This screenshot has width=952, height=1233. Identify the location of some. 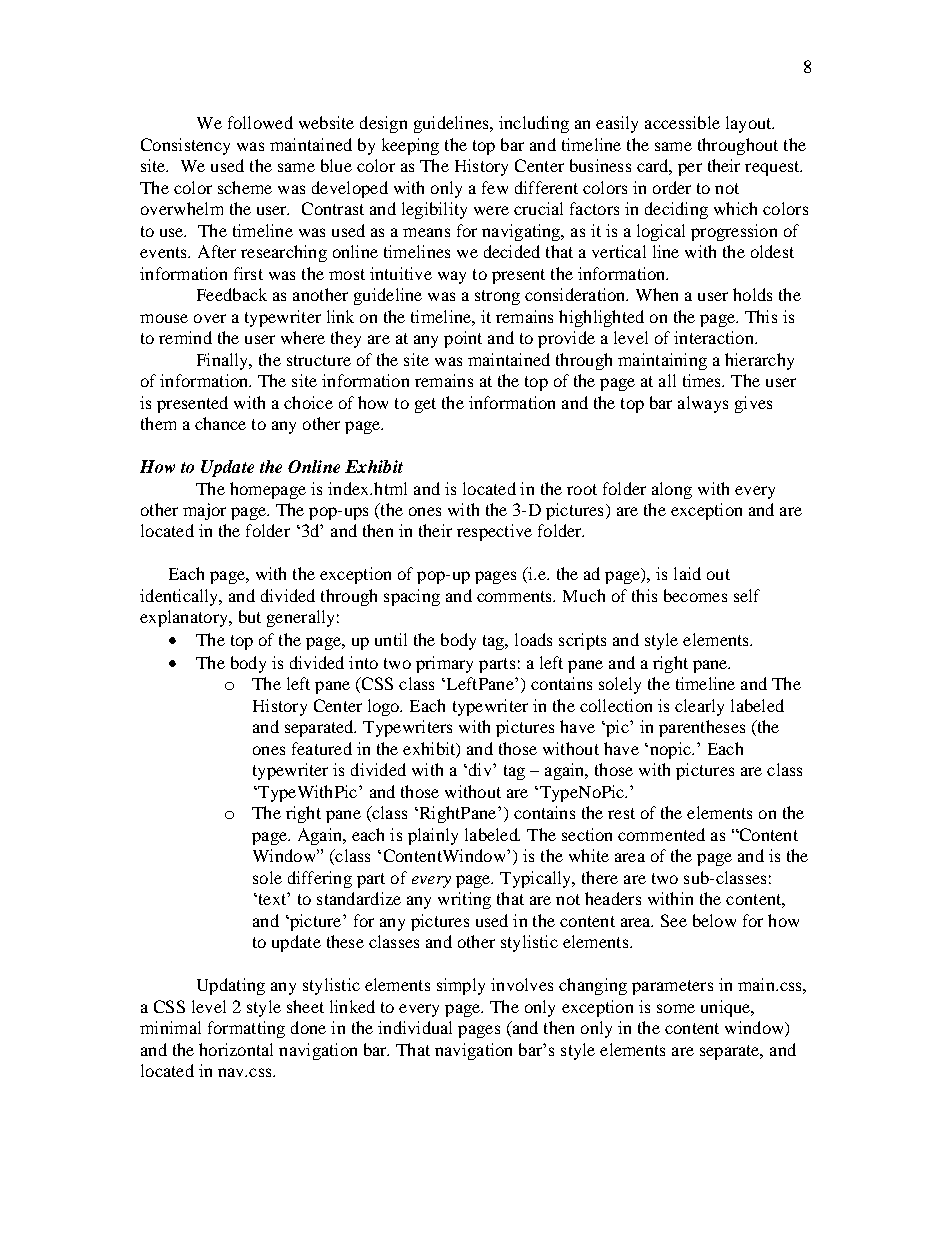
(676, 1008).
